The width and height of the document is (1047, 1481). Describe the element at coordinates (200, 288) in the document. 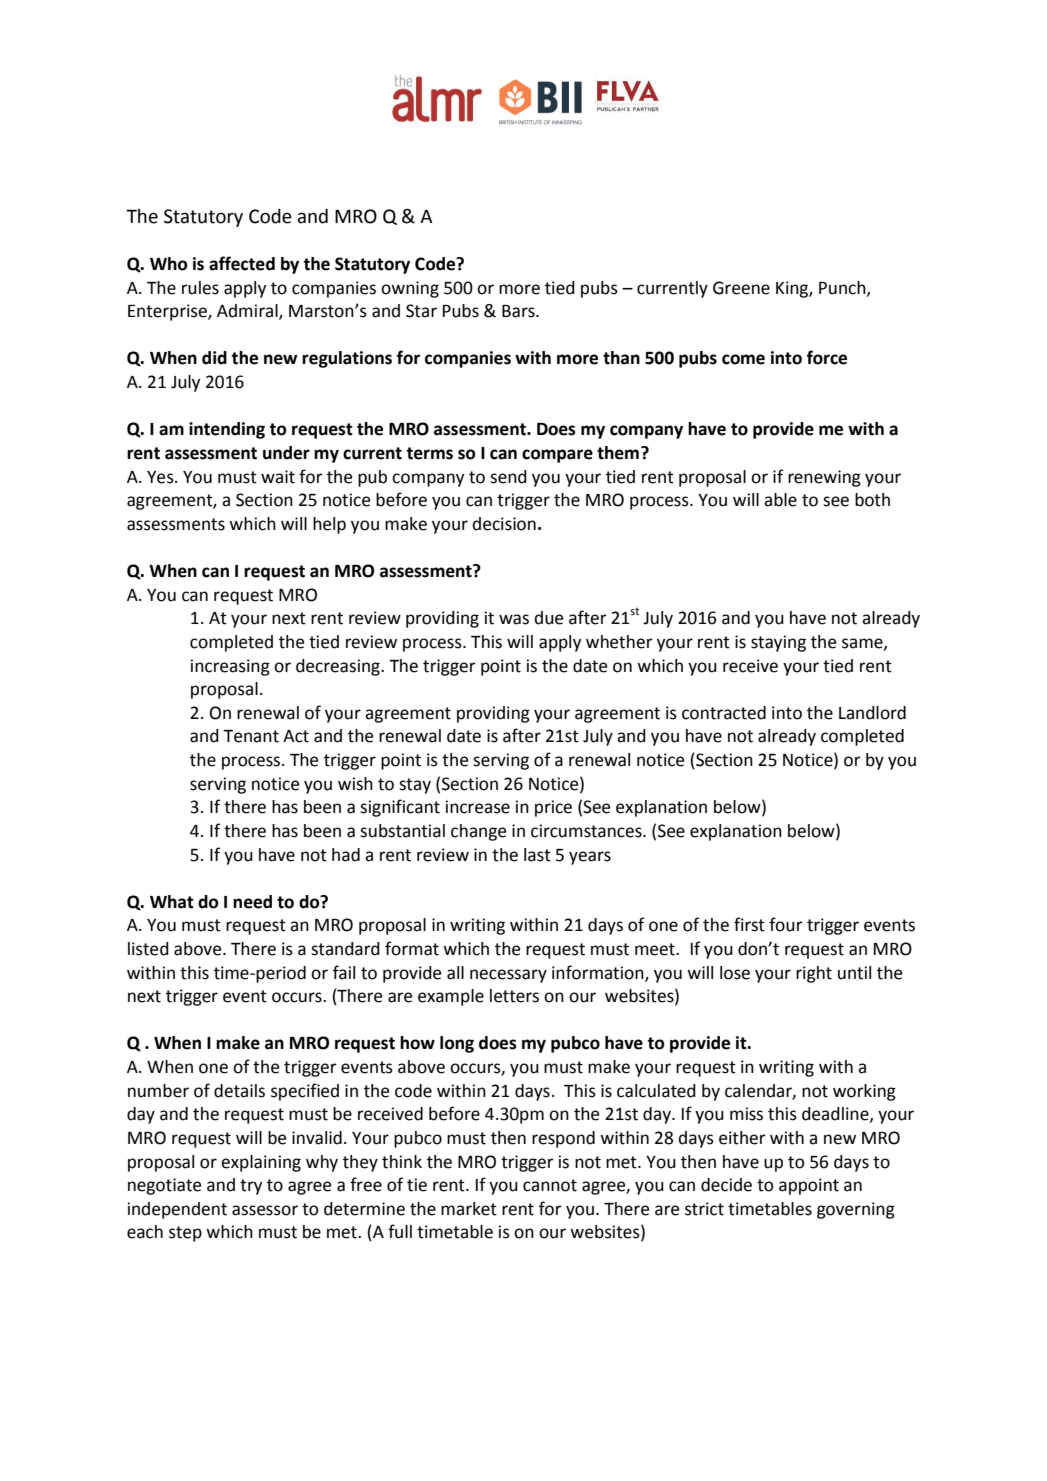

I see `rules` at that location.
